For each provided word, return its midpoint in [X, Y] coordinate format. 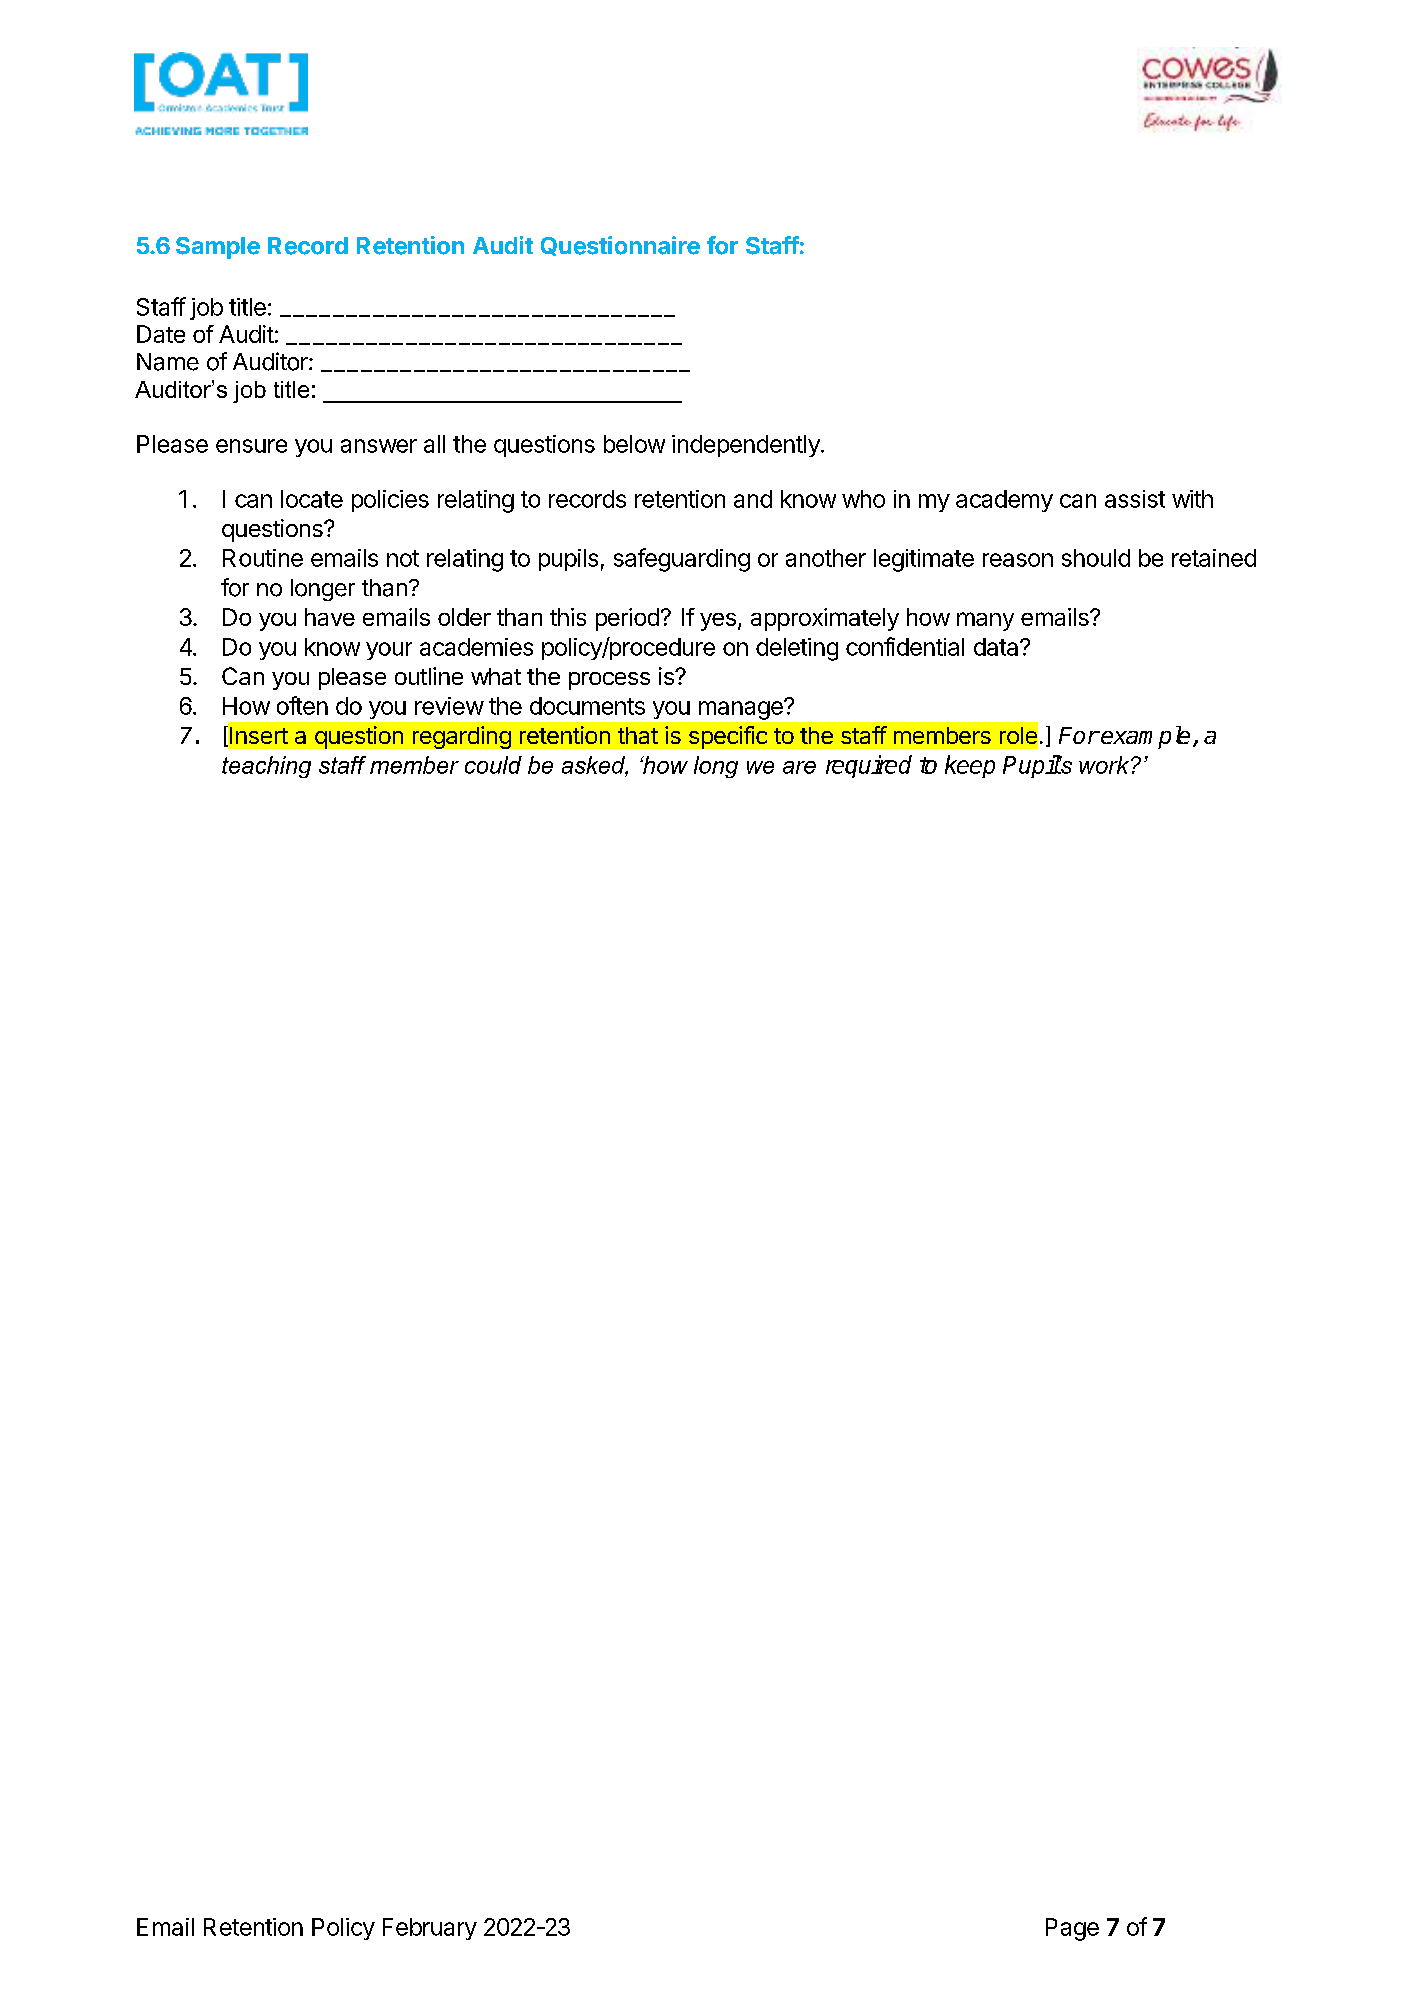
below [634, 444]
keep [970, 766]
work [1105, 765]
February [430, 1929]
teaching [266, 767]
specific [728, 737]
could [493, 765]
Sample [218, 248]
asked [595, 766]
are [799, 767]
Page [1072, 1929]
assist [1135, 499]
